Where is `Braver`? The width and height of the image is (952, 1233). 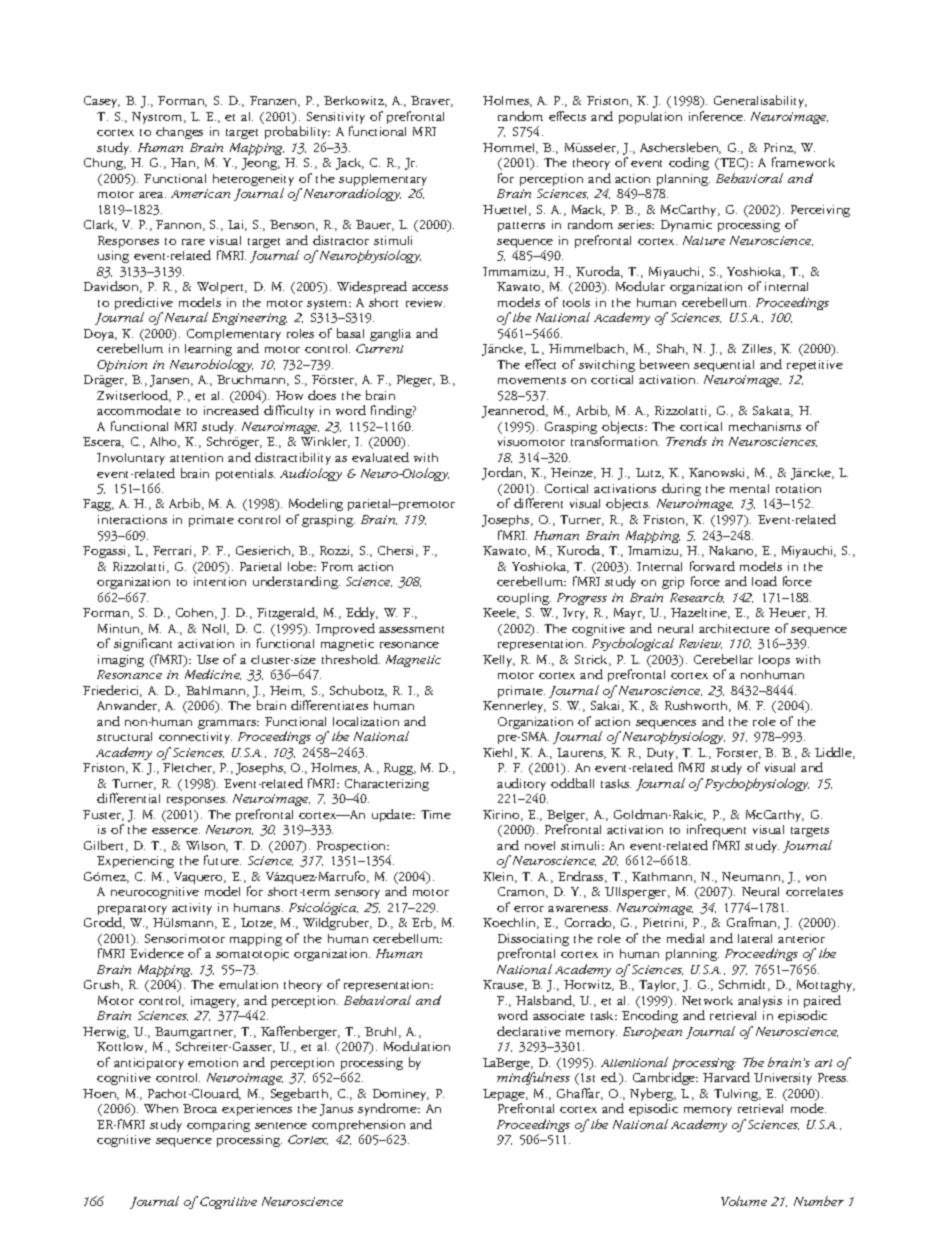
Braver is located at coordinates (432, 101).
